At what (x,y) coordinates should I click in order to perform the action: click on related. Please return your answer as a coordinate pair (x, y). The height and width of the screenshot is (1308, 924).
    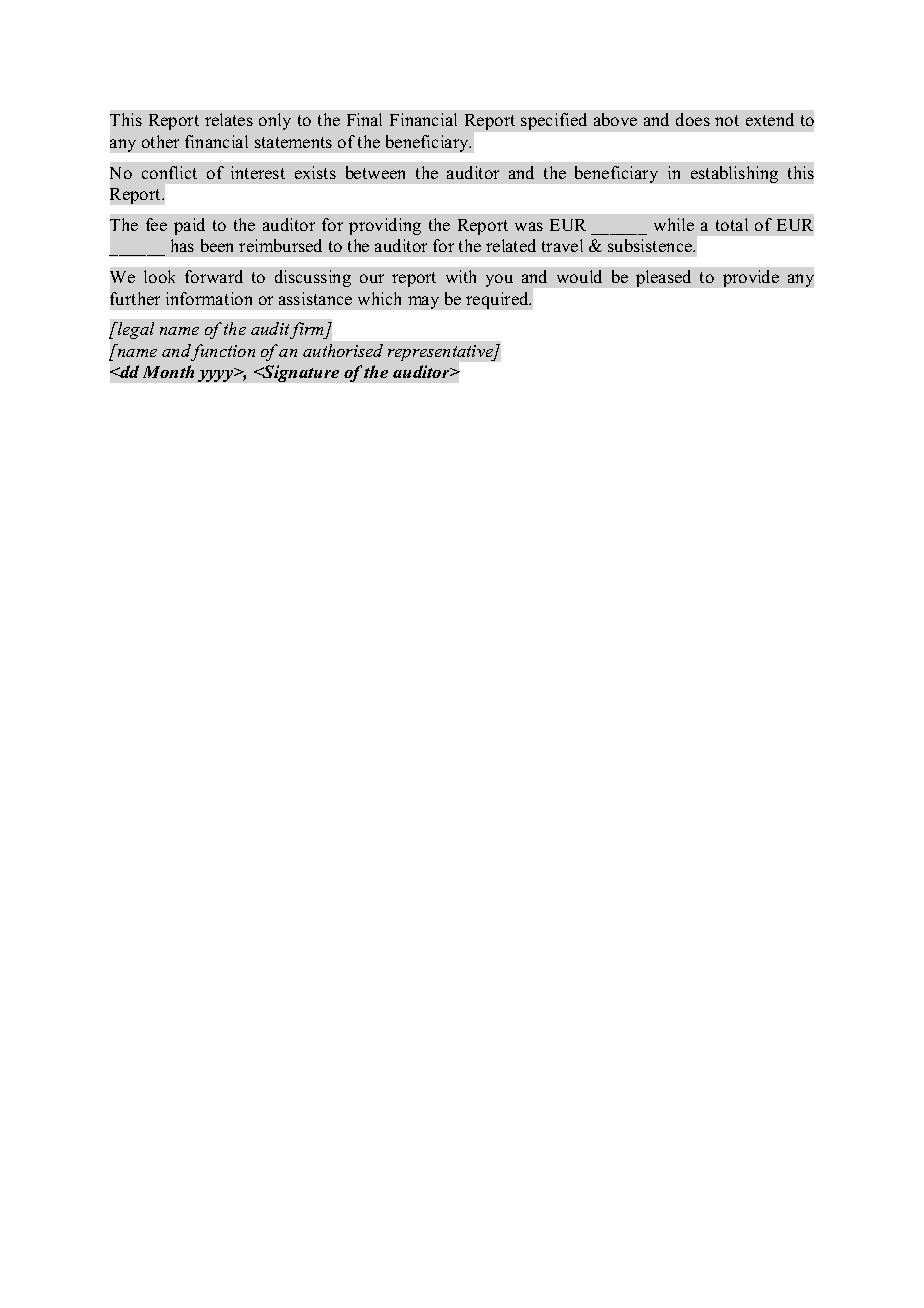
    Looking at the image, I should click on (511, 245).
